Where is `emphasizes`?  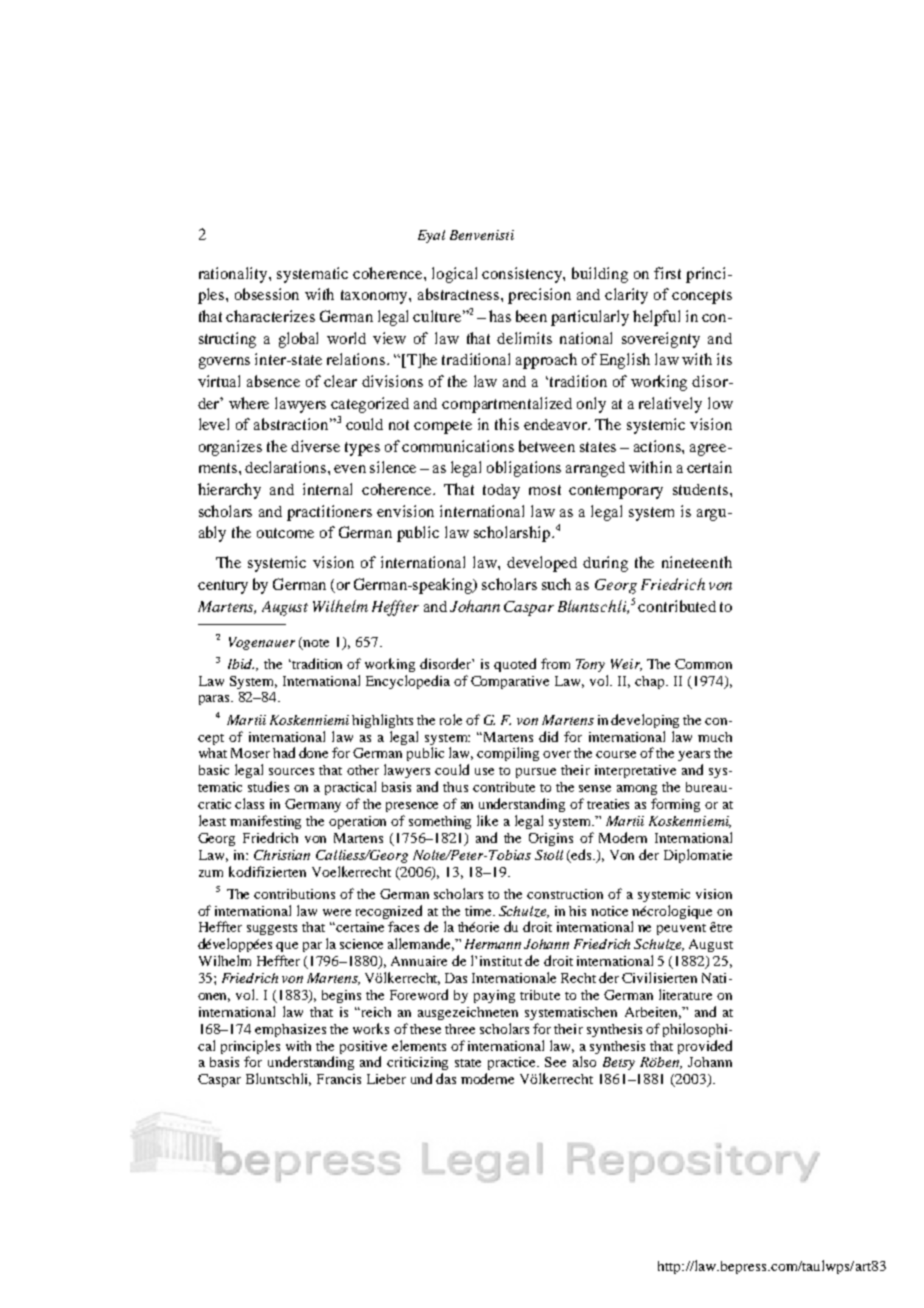 emphasizes is located at coordinates (290, 1030).
